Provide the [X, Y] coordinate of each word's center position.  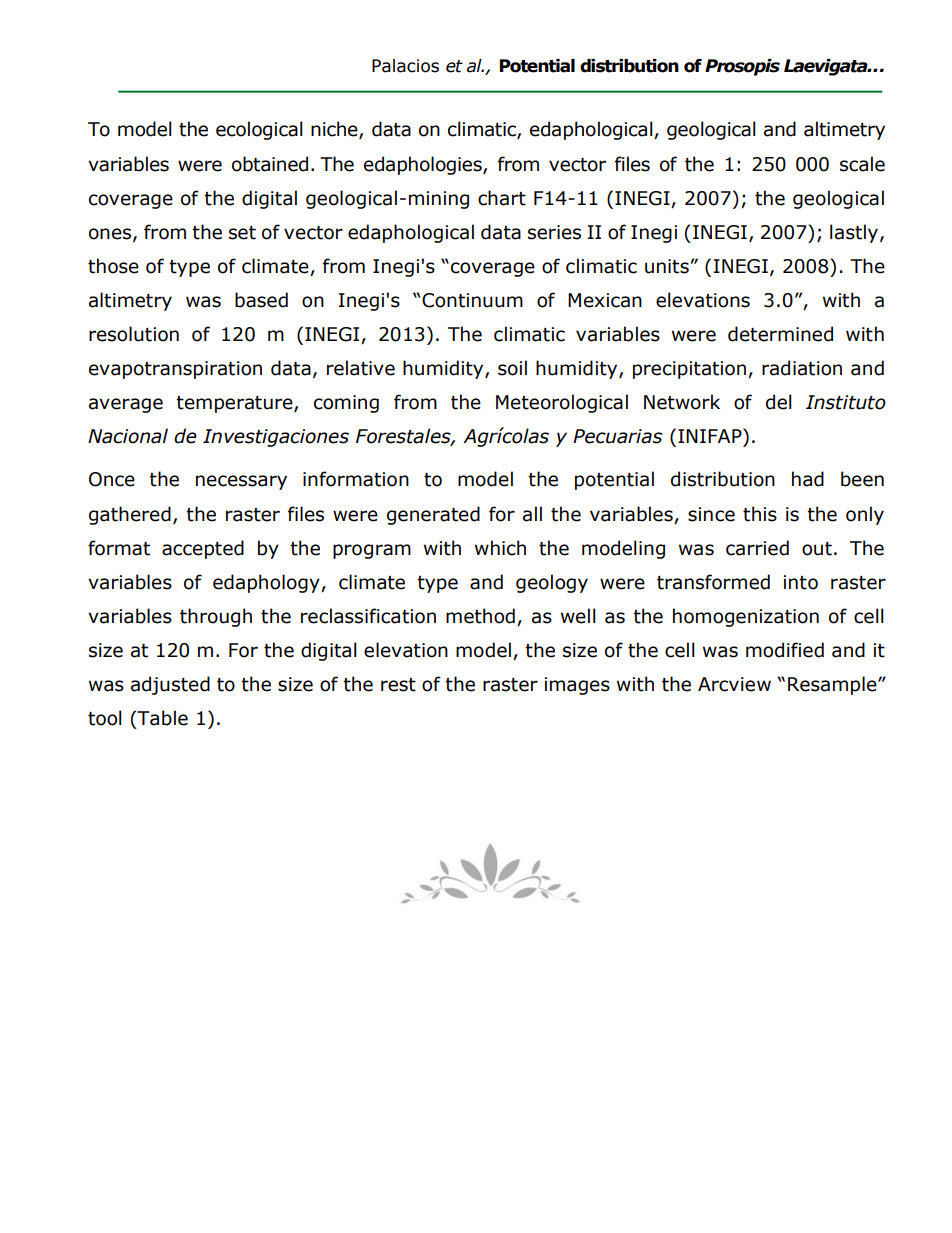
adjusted [170, 685]
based [261, 300]
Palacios [405, 66]
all [532, 514]
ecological [259, 130]
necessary [241, 482]
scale [862, 164]
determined [780, 334]
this [760, 514]
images [577, 686]
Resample [833, 685]
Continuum [472, 300]
